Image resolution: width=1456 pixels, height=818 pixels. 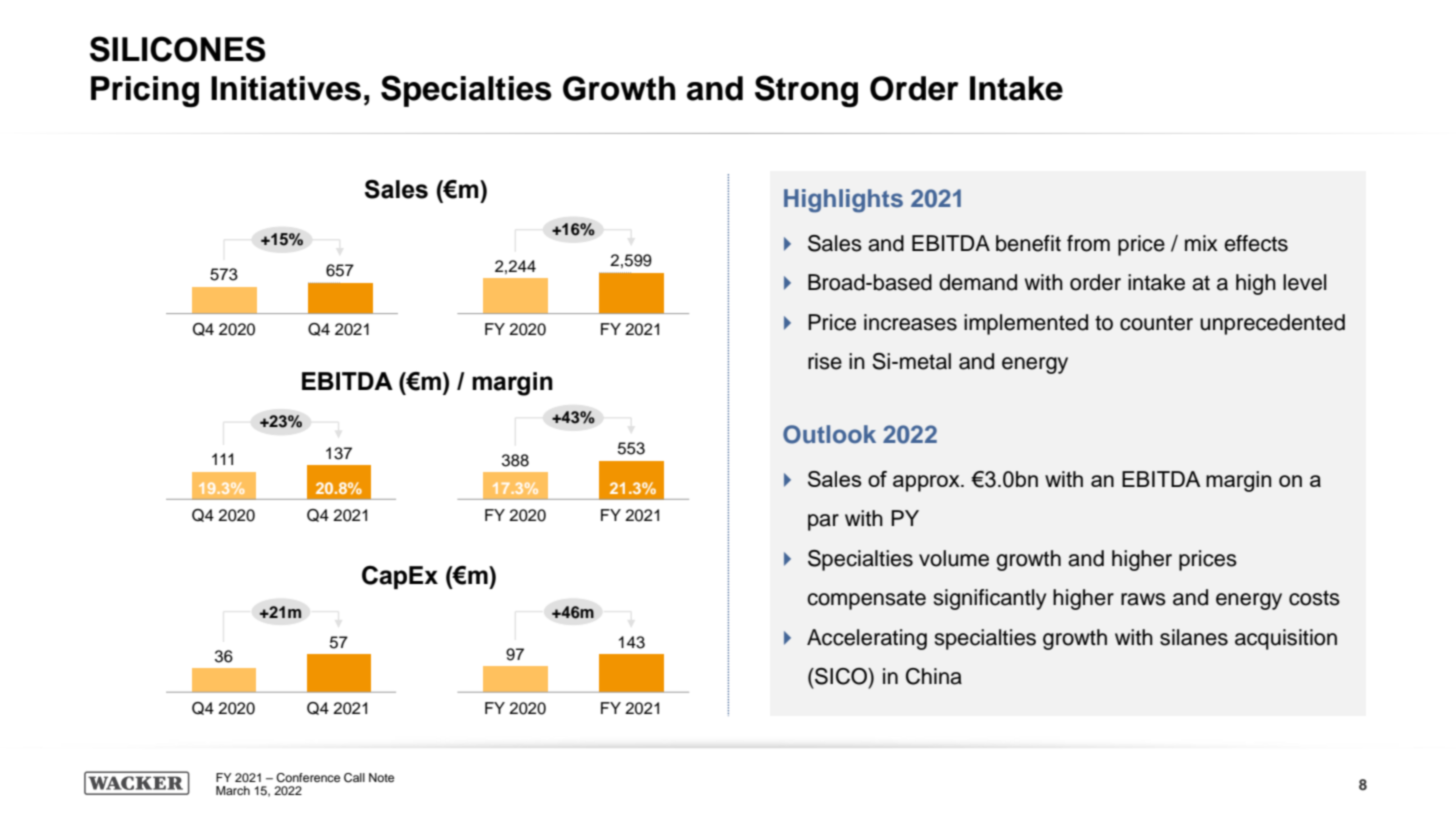 I want to click on China, so click(x=934, y=676).
